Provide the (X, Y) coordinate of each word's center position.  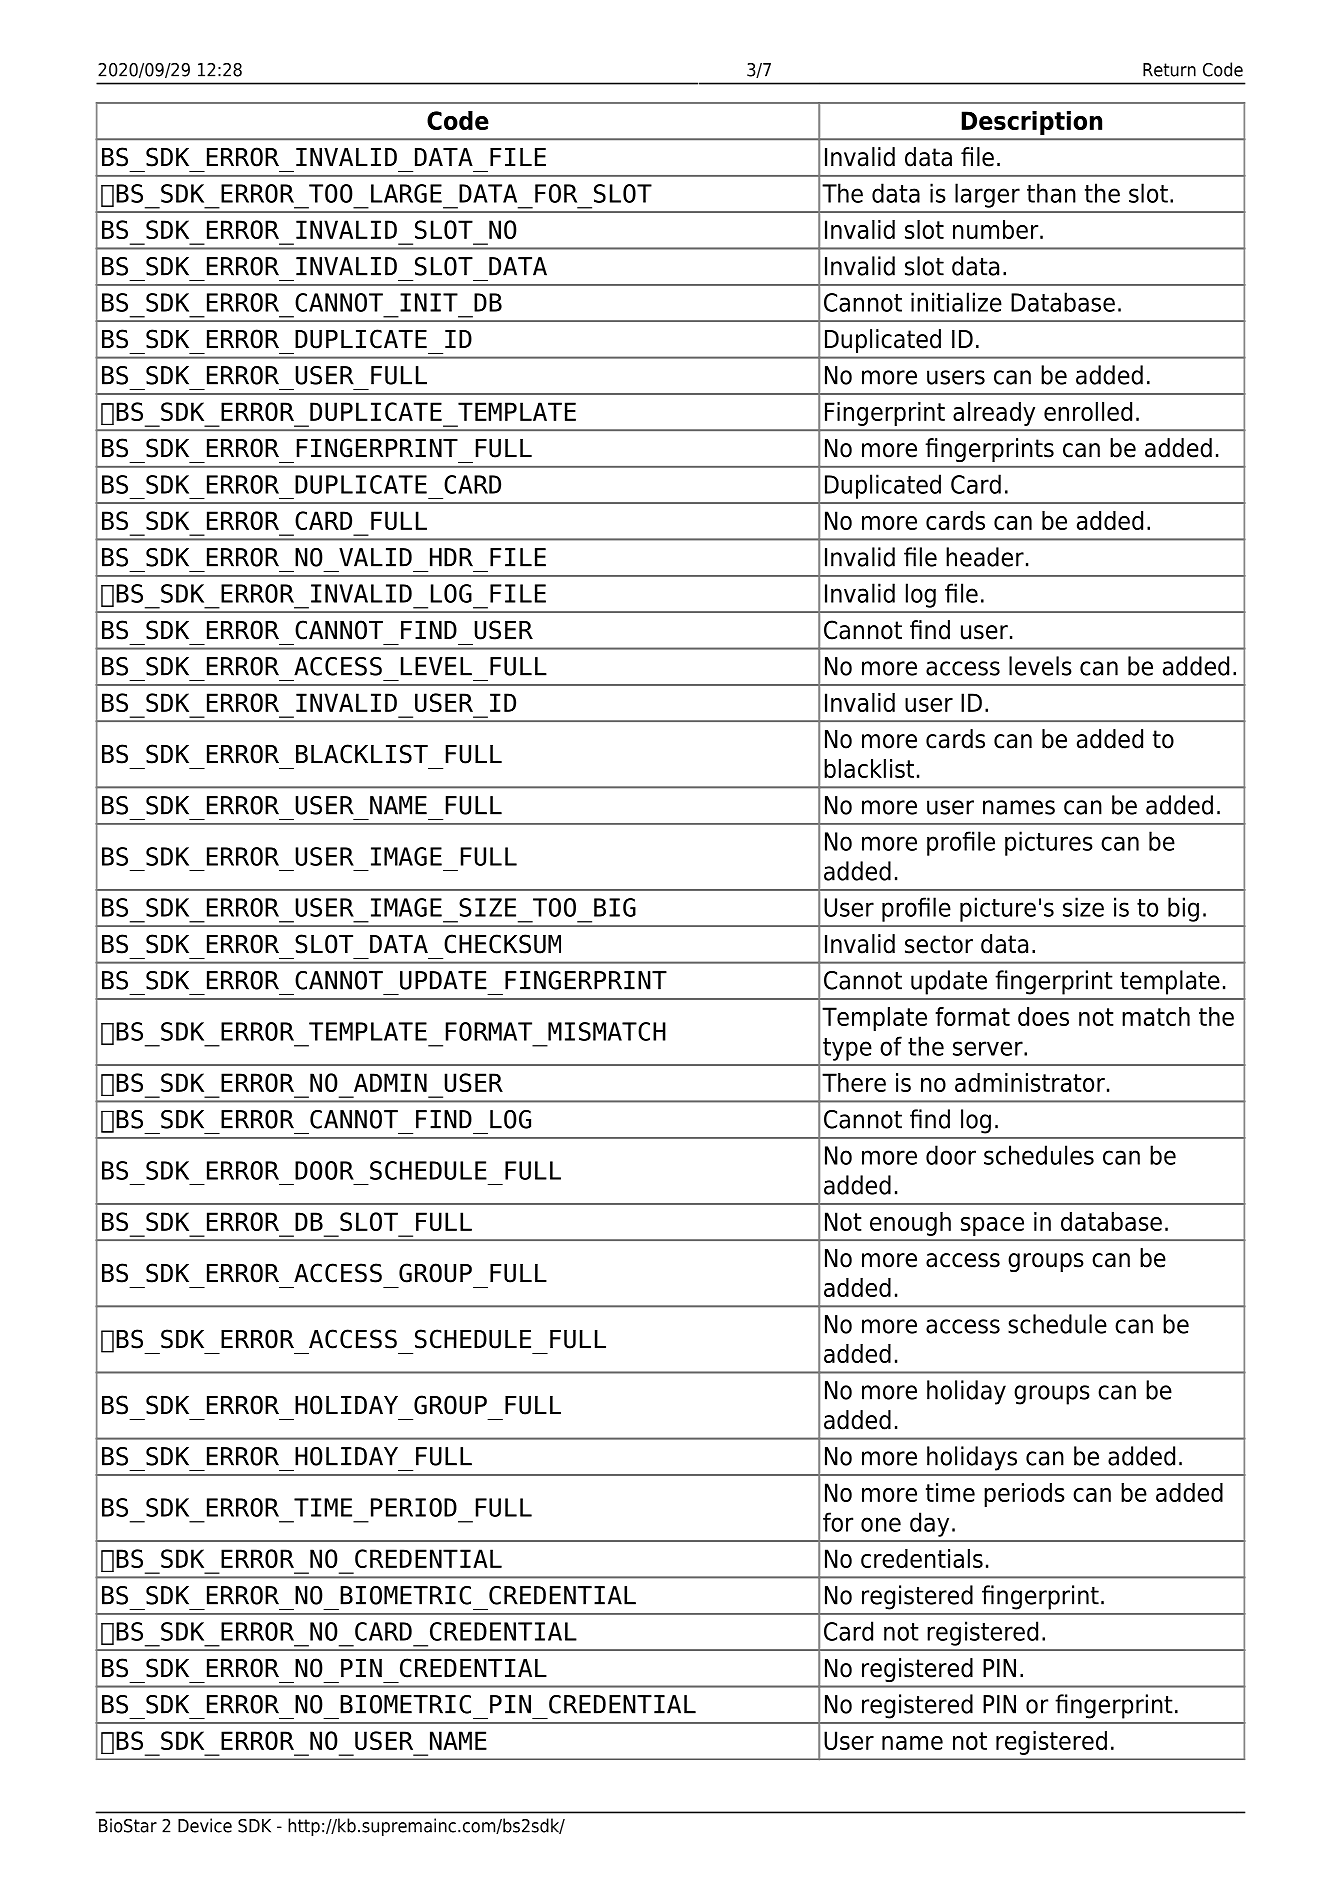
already (994, 414)
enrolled (1088, 411)
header (985, 557)
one (881, 1524)
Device (205, 1825)
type (847, 1049)
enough (910, 1224)
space (992, 1226)
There (854, 1082)
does (1043, 1016)
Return (1169, 70)
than (1051, 193)
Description (1031, 123)
